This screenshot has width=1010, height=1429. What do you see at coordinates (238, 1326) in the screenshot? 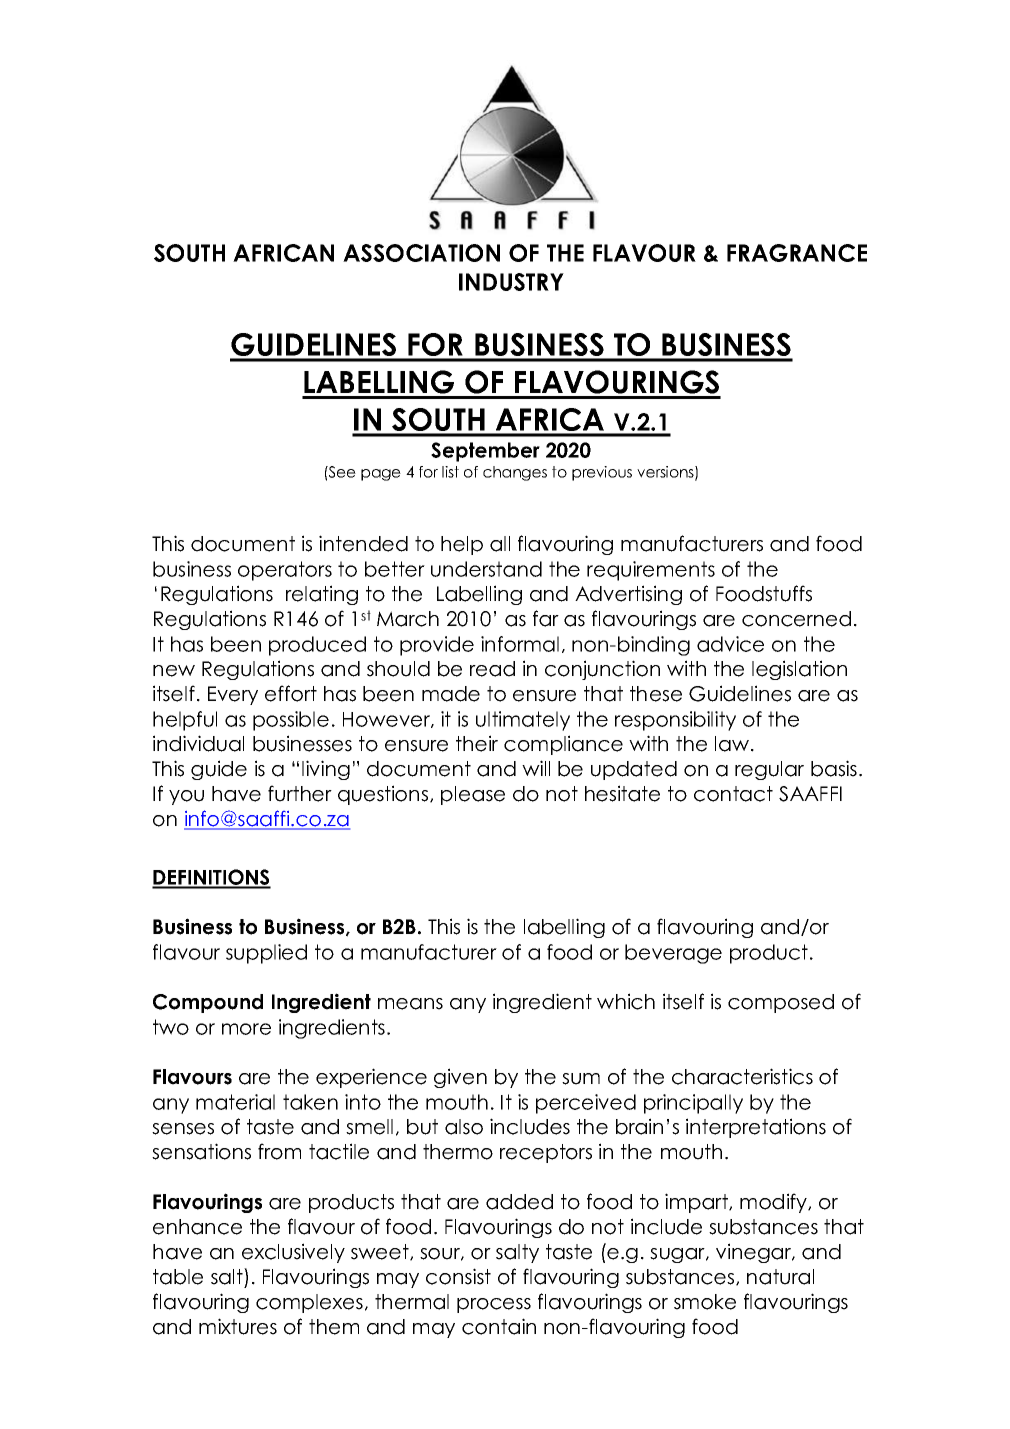
I see `mixtures` at bounding box center [238, 1326].
